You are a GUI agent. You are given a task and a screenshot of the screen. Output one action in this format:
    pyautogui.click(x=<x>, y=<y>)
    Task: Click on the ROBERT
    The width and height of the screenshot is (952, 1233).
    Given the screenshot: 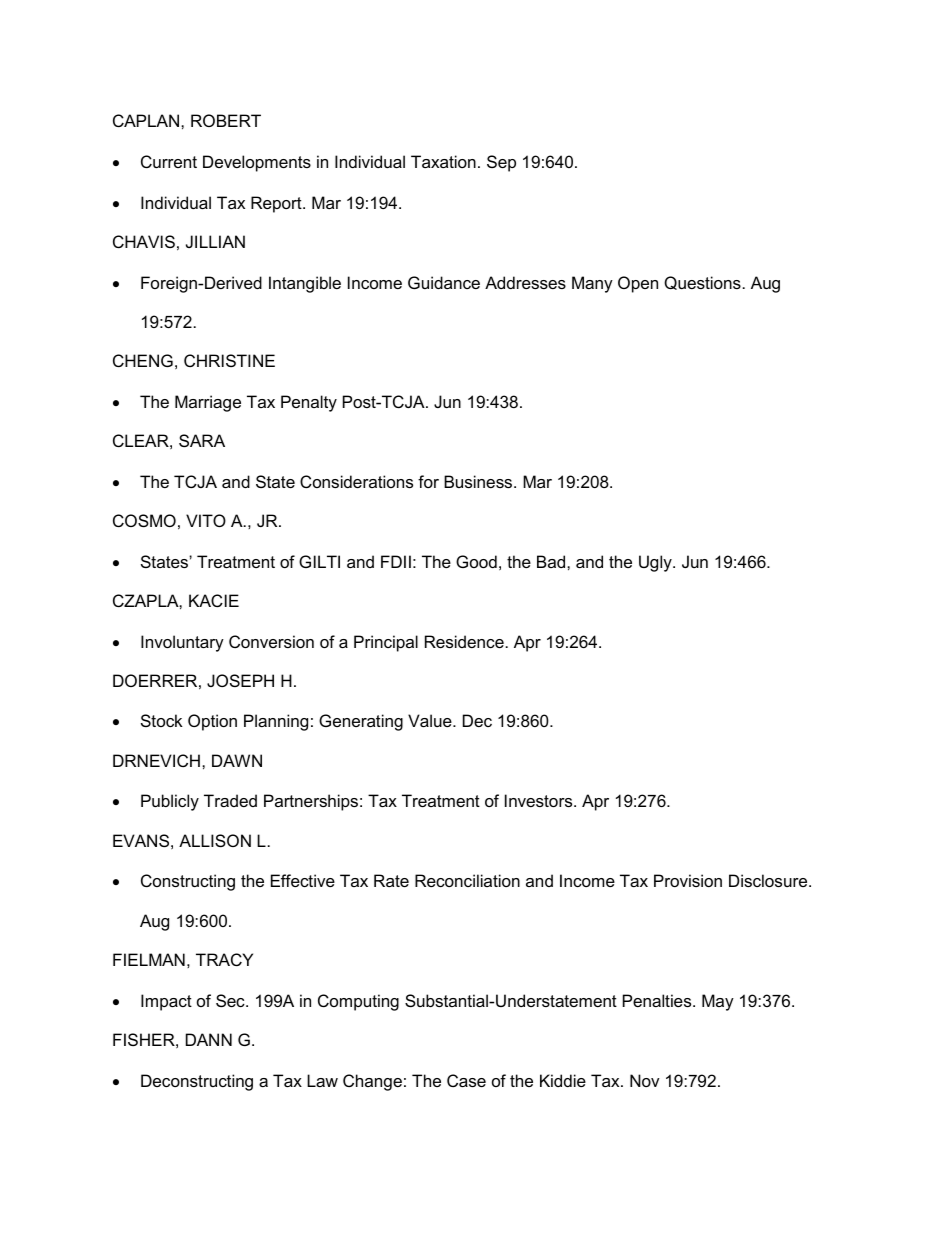 What is the action you would take?
    pyautogui.click(x=226, y=120)
